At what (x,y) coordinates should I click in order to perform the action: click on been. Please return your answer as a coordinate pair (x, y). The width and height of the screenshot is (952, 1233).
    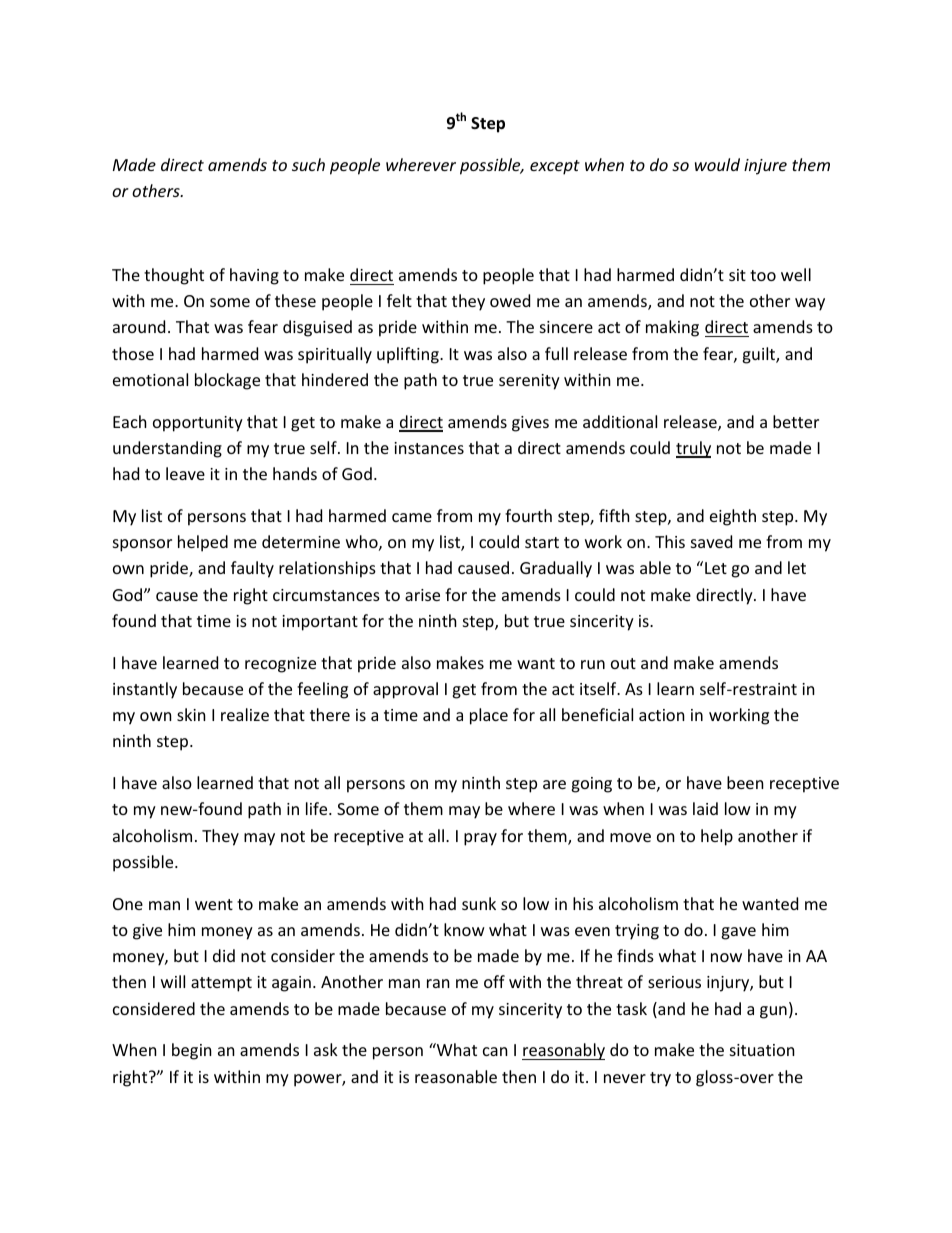
    Looking at the image, I should click on (745, 782).
